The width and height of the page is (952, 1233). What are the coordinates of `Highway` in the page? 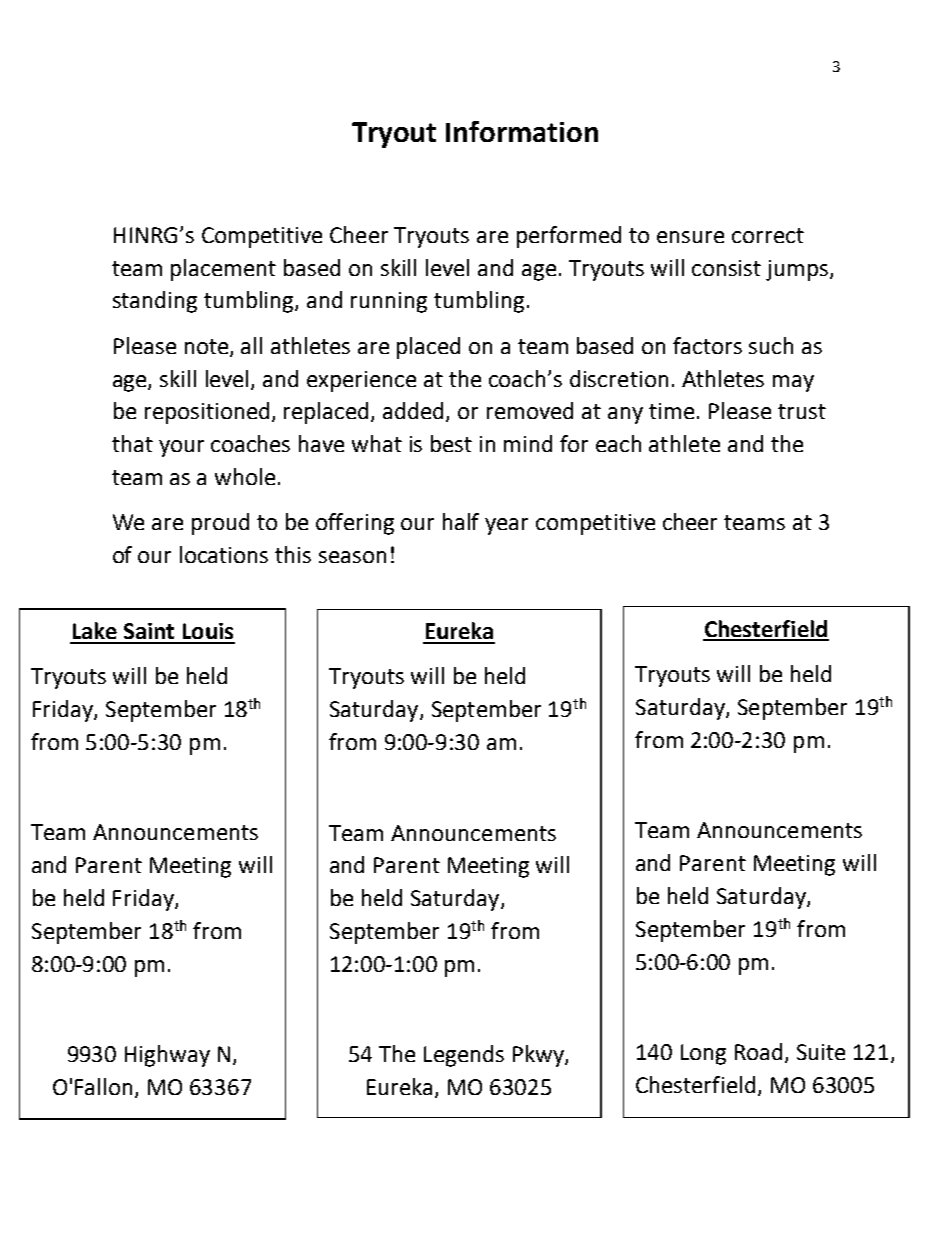 It's located at (167, 1056).
